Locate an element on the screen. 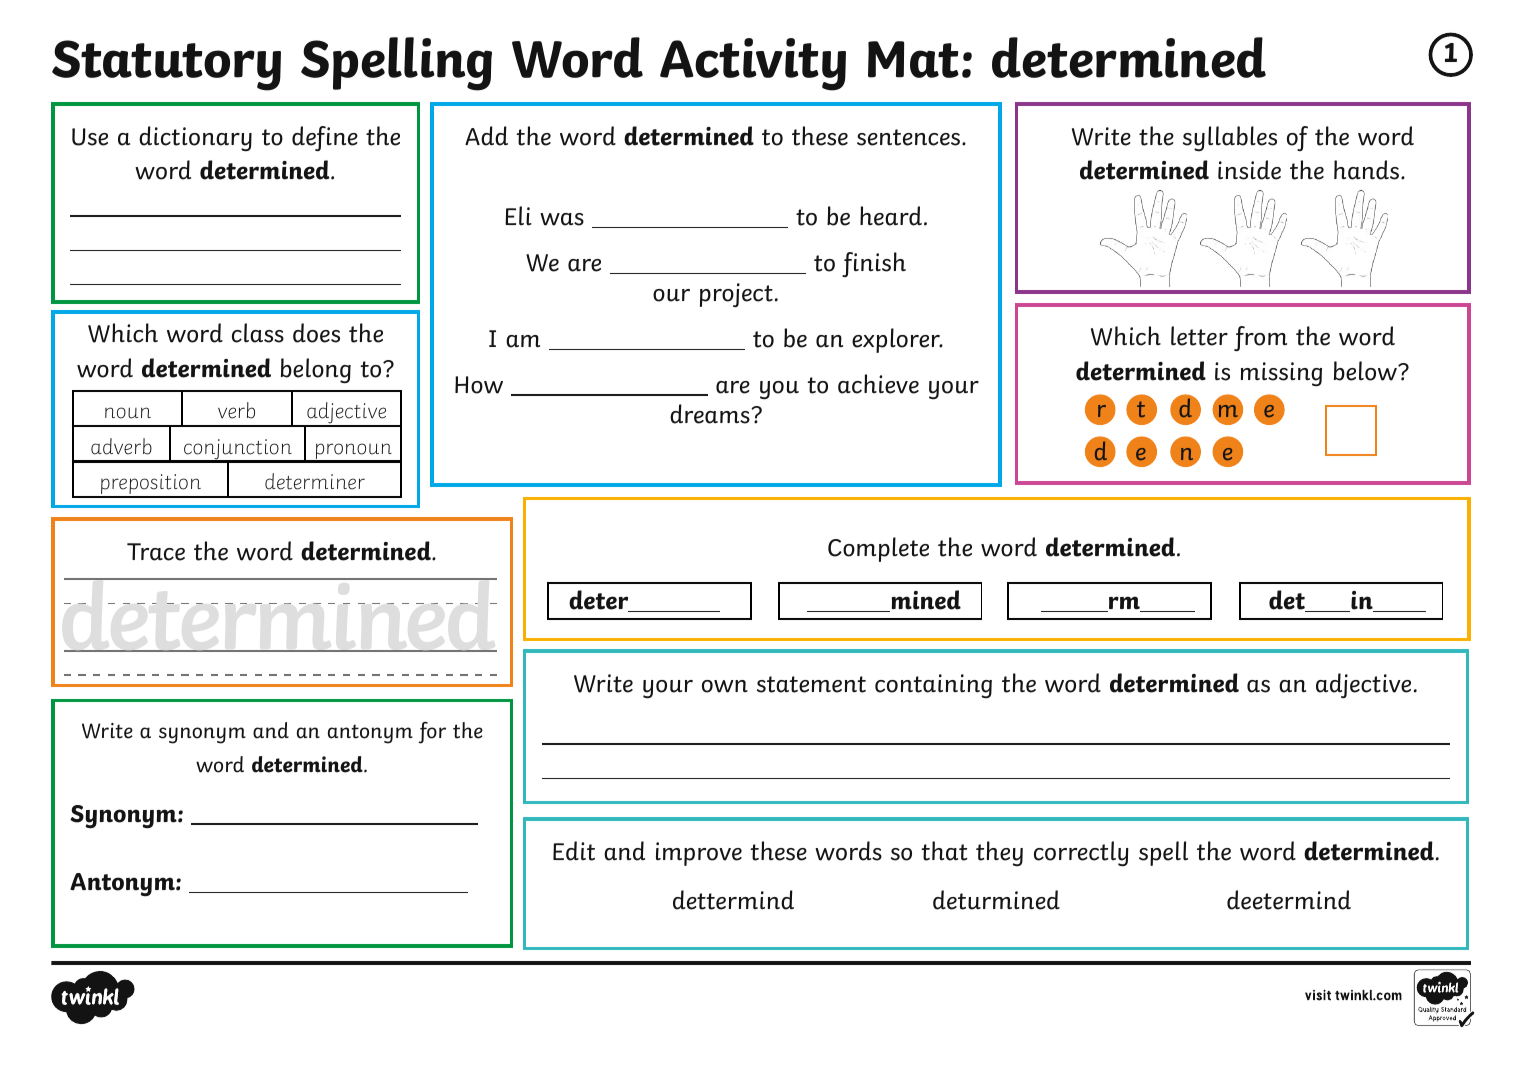  Trace is located at coordinates (156, 552).
